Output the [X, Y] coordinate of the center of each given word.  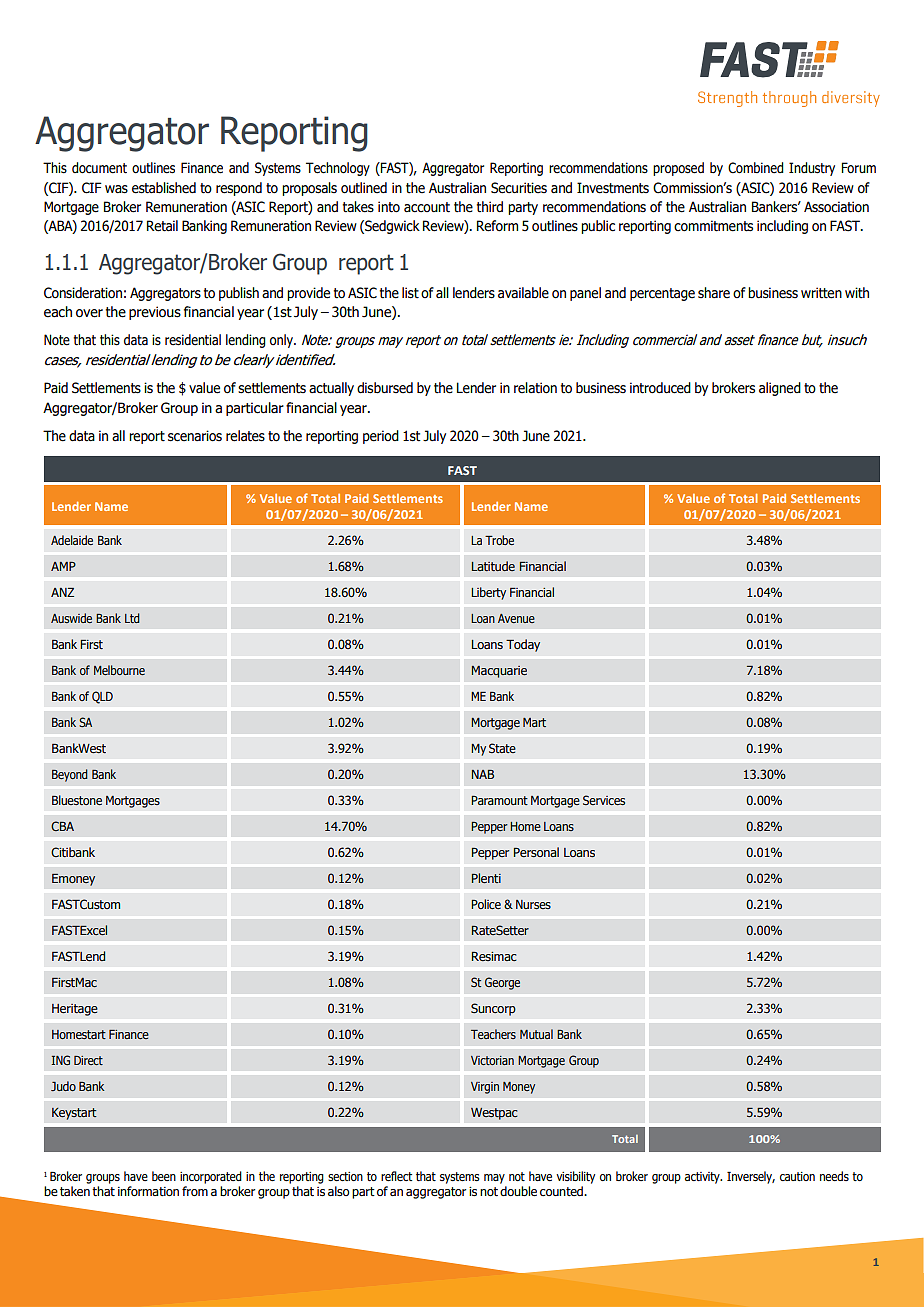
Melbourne [119, 670]
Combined [756, 168]
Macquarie [499, 672]
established [164, 188]
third [490, 207]
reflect [396, 1176]
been [164, 1176]
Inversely [751, 1177]
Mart [534, 722]
